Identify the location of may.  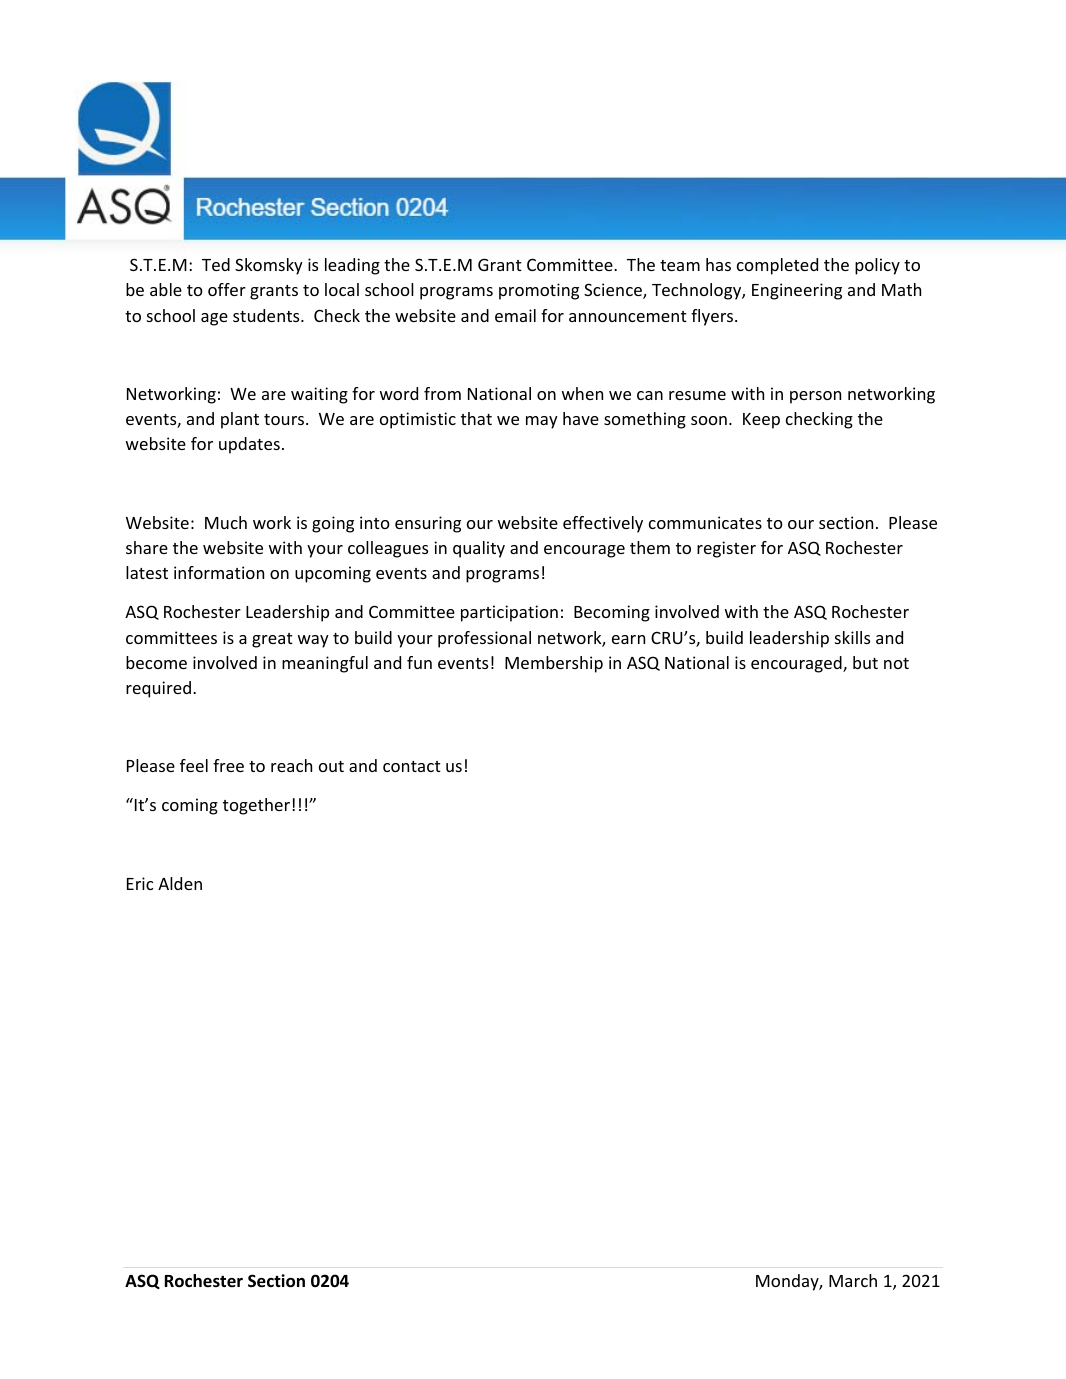
(542, 422).
